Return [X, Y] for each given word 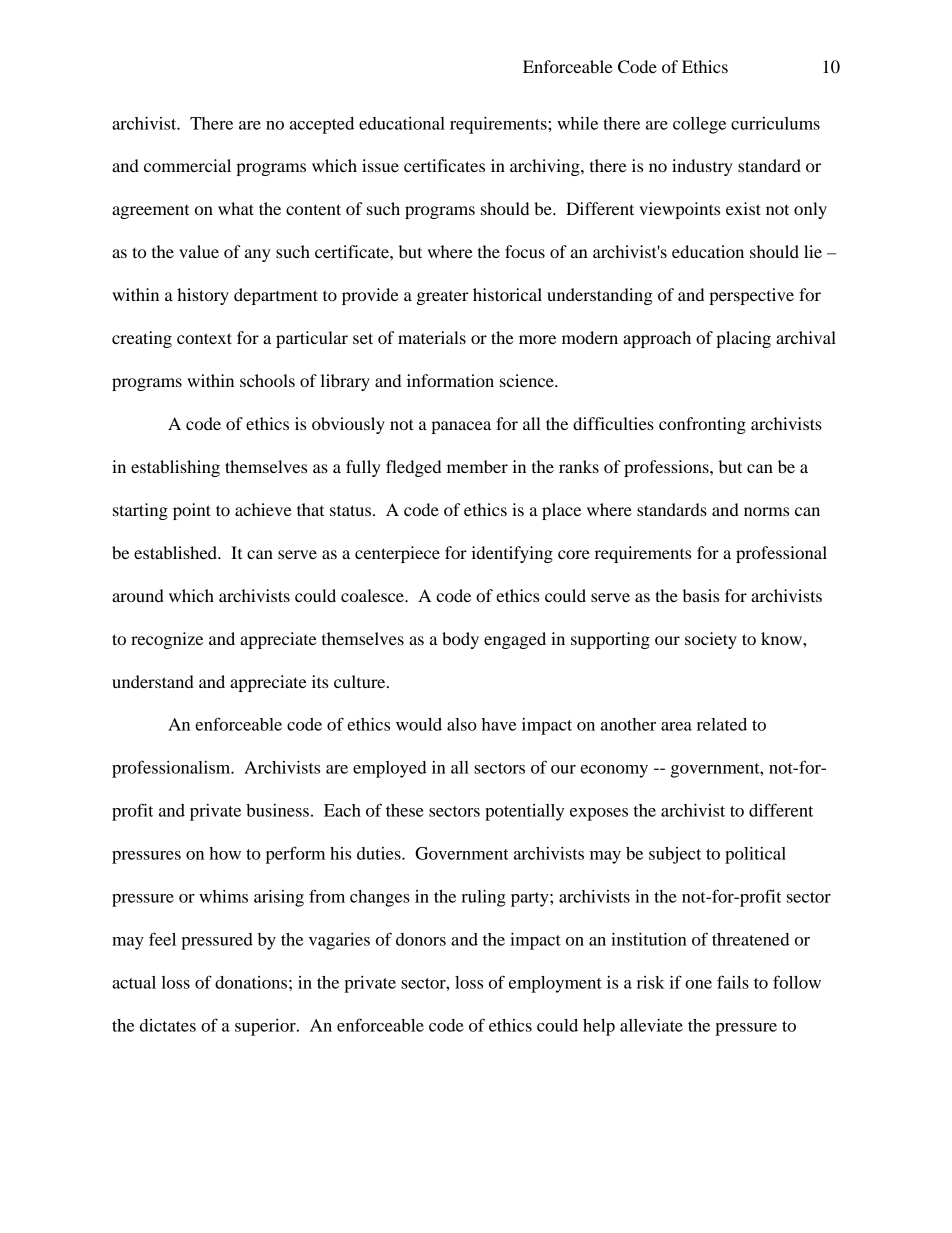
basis [701, 595]
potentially [524, 812]
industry [702, 167]
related [722, 724]
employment [555, 984]
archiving [546, 167]
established [176, 552]
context [204, 338]
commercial [187, 165]
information [450, 380]
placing [743, 339]
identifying [512, 554]
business [277, 810]
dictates [168, 1025]
